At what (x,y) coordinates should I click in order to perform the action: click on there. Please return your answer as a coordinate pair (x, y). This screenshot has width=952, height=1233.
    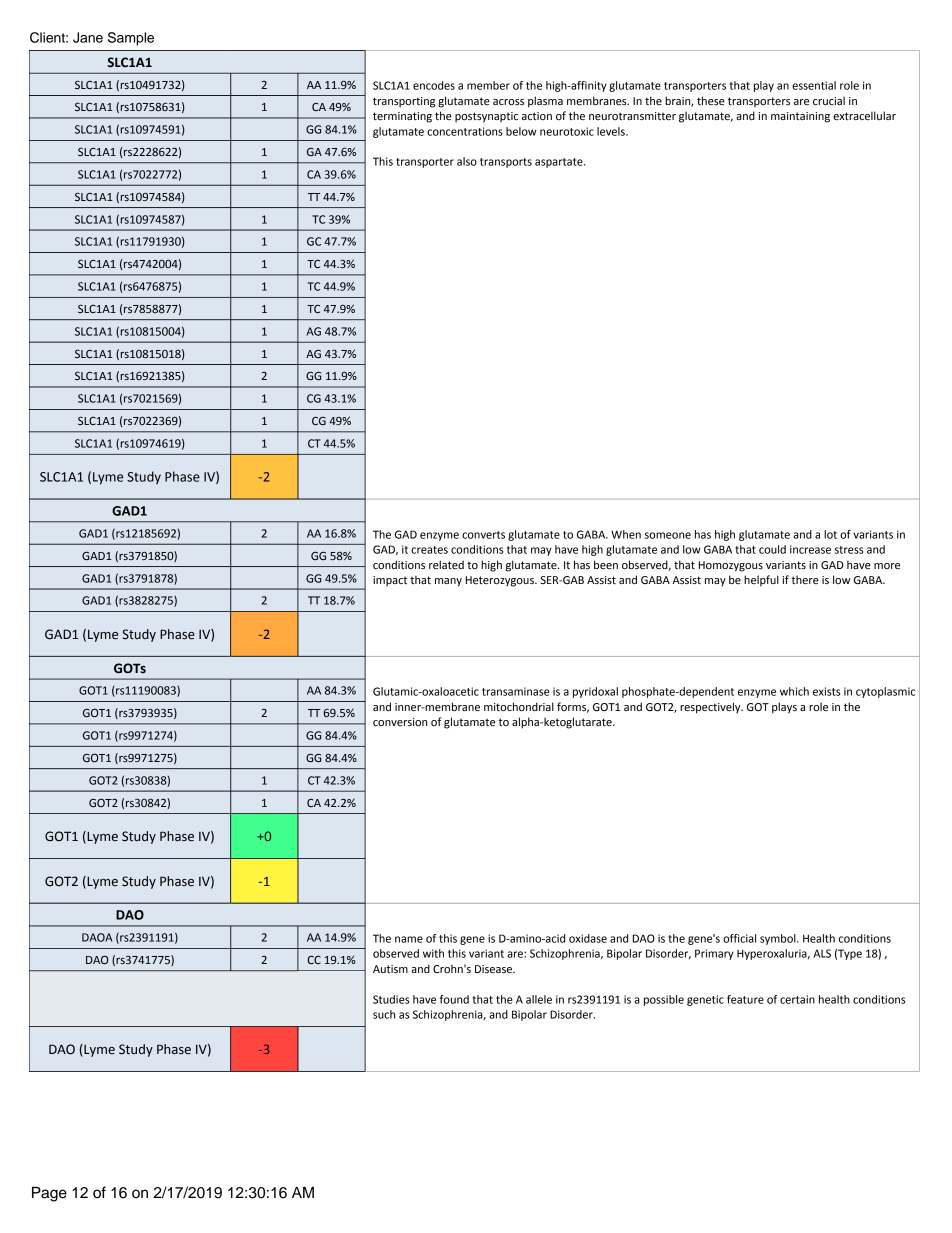
    Looking at the image, I should click on (805, 580).
